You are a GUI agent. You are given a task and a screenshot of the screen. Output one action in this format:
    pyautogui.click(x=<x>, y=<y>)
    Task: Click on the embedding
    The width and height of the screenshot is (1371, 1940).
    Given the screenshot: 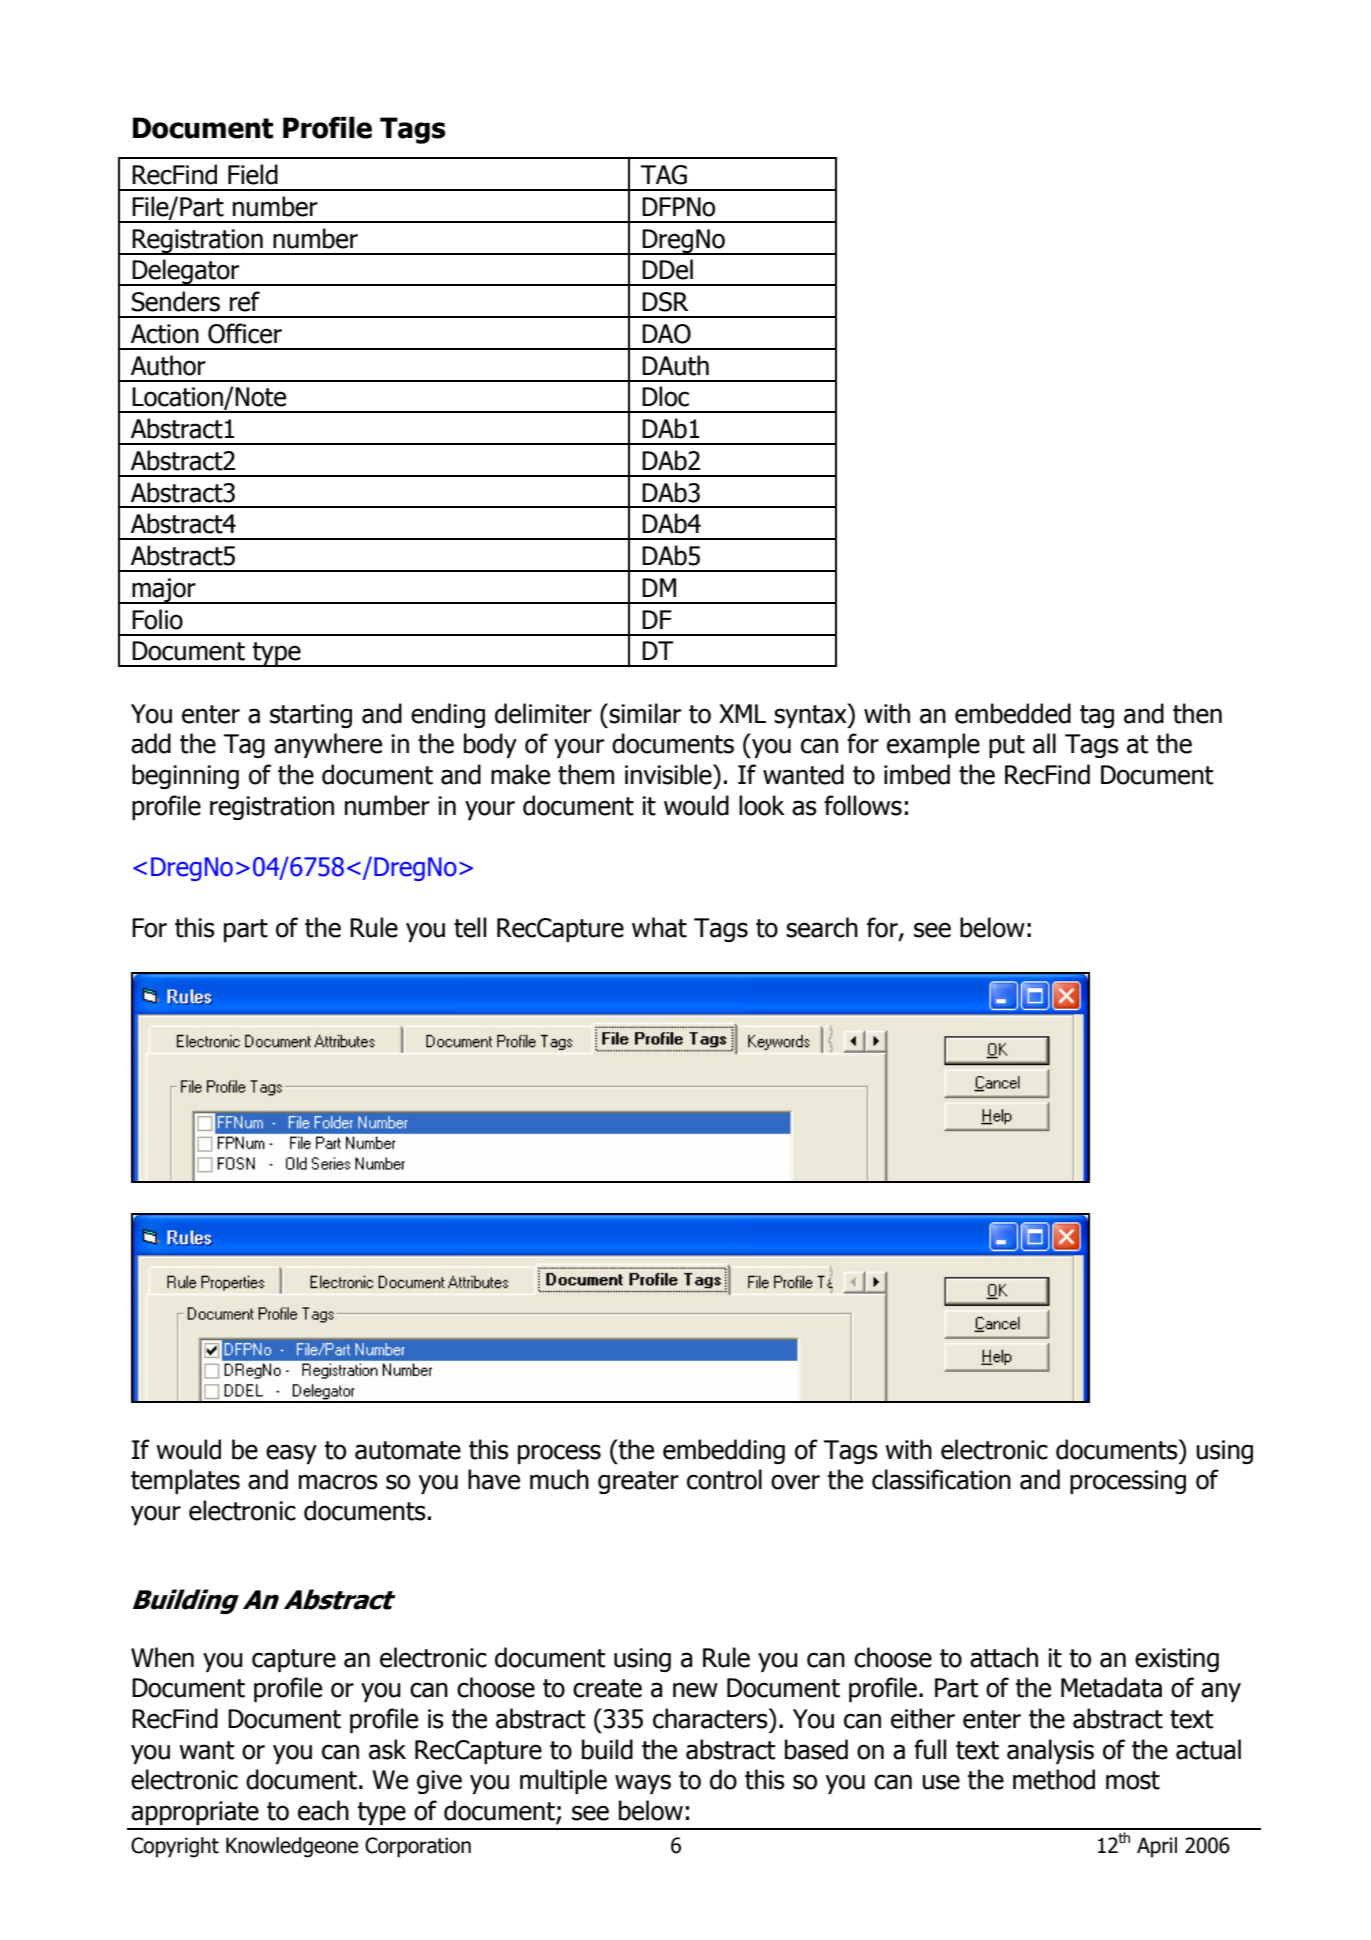 What is the action you would take?
    pyautogui.click(x=724, y=1451)
